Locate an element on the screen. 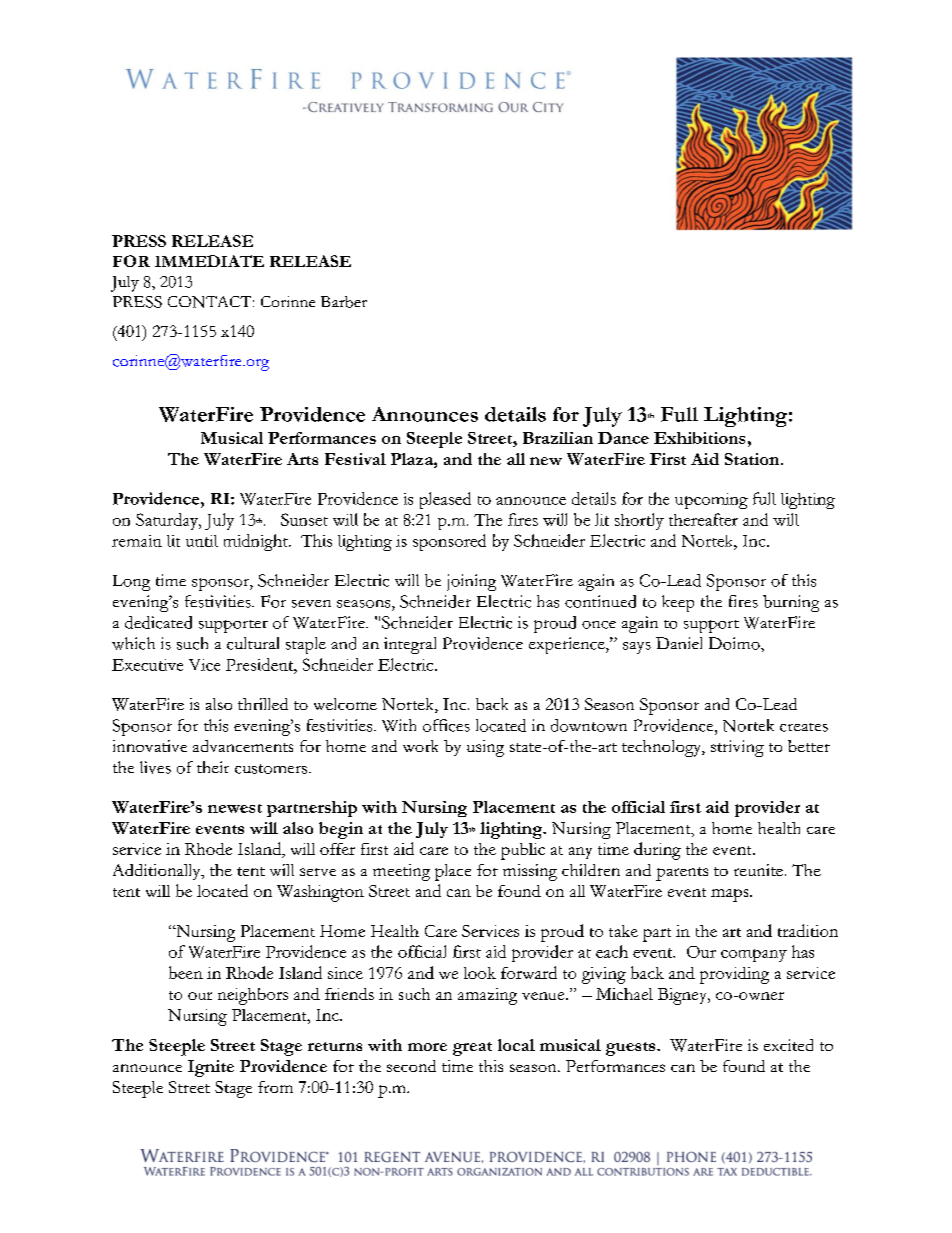 The height and width of the screenshot is (1233, 952). cultural is located at coordinates (253, 643).
